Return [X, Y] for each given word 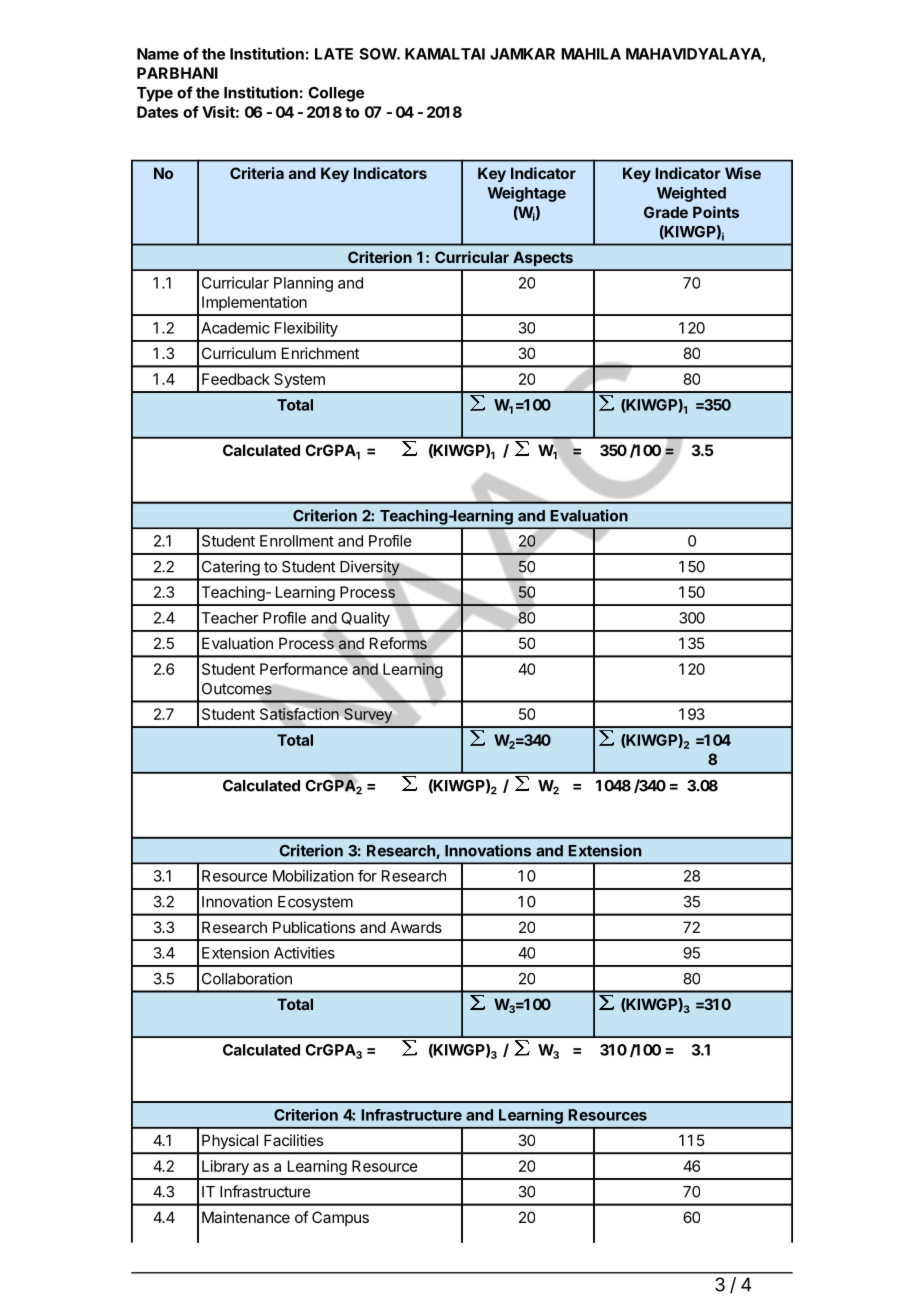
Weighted [691, 194]
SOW [378, 54]
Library [225, 1167]
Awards [416, 927]
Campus [340, 1218]
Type [155, 94]
